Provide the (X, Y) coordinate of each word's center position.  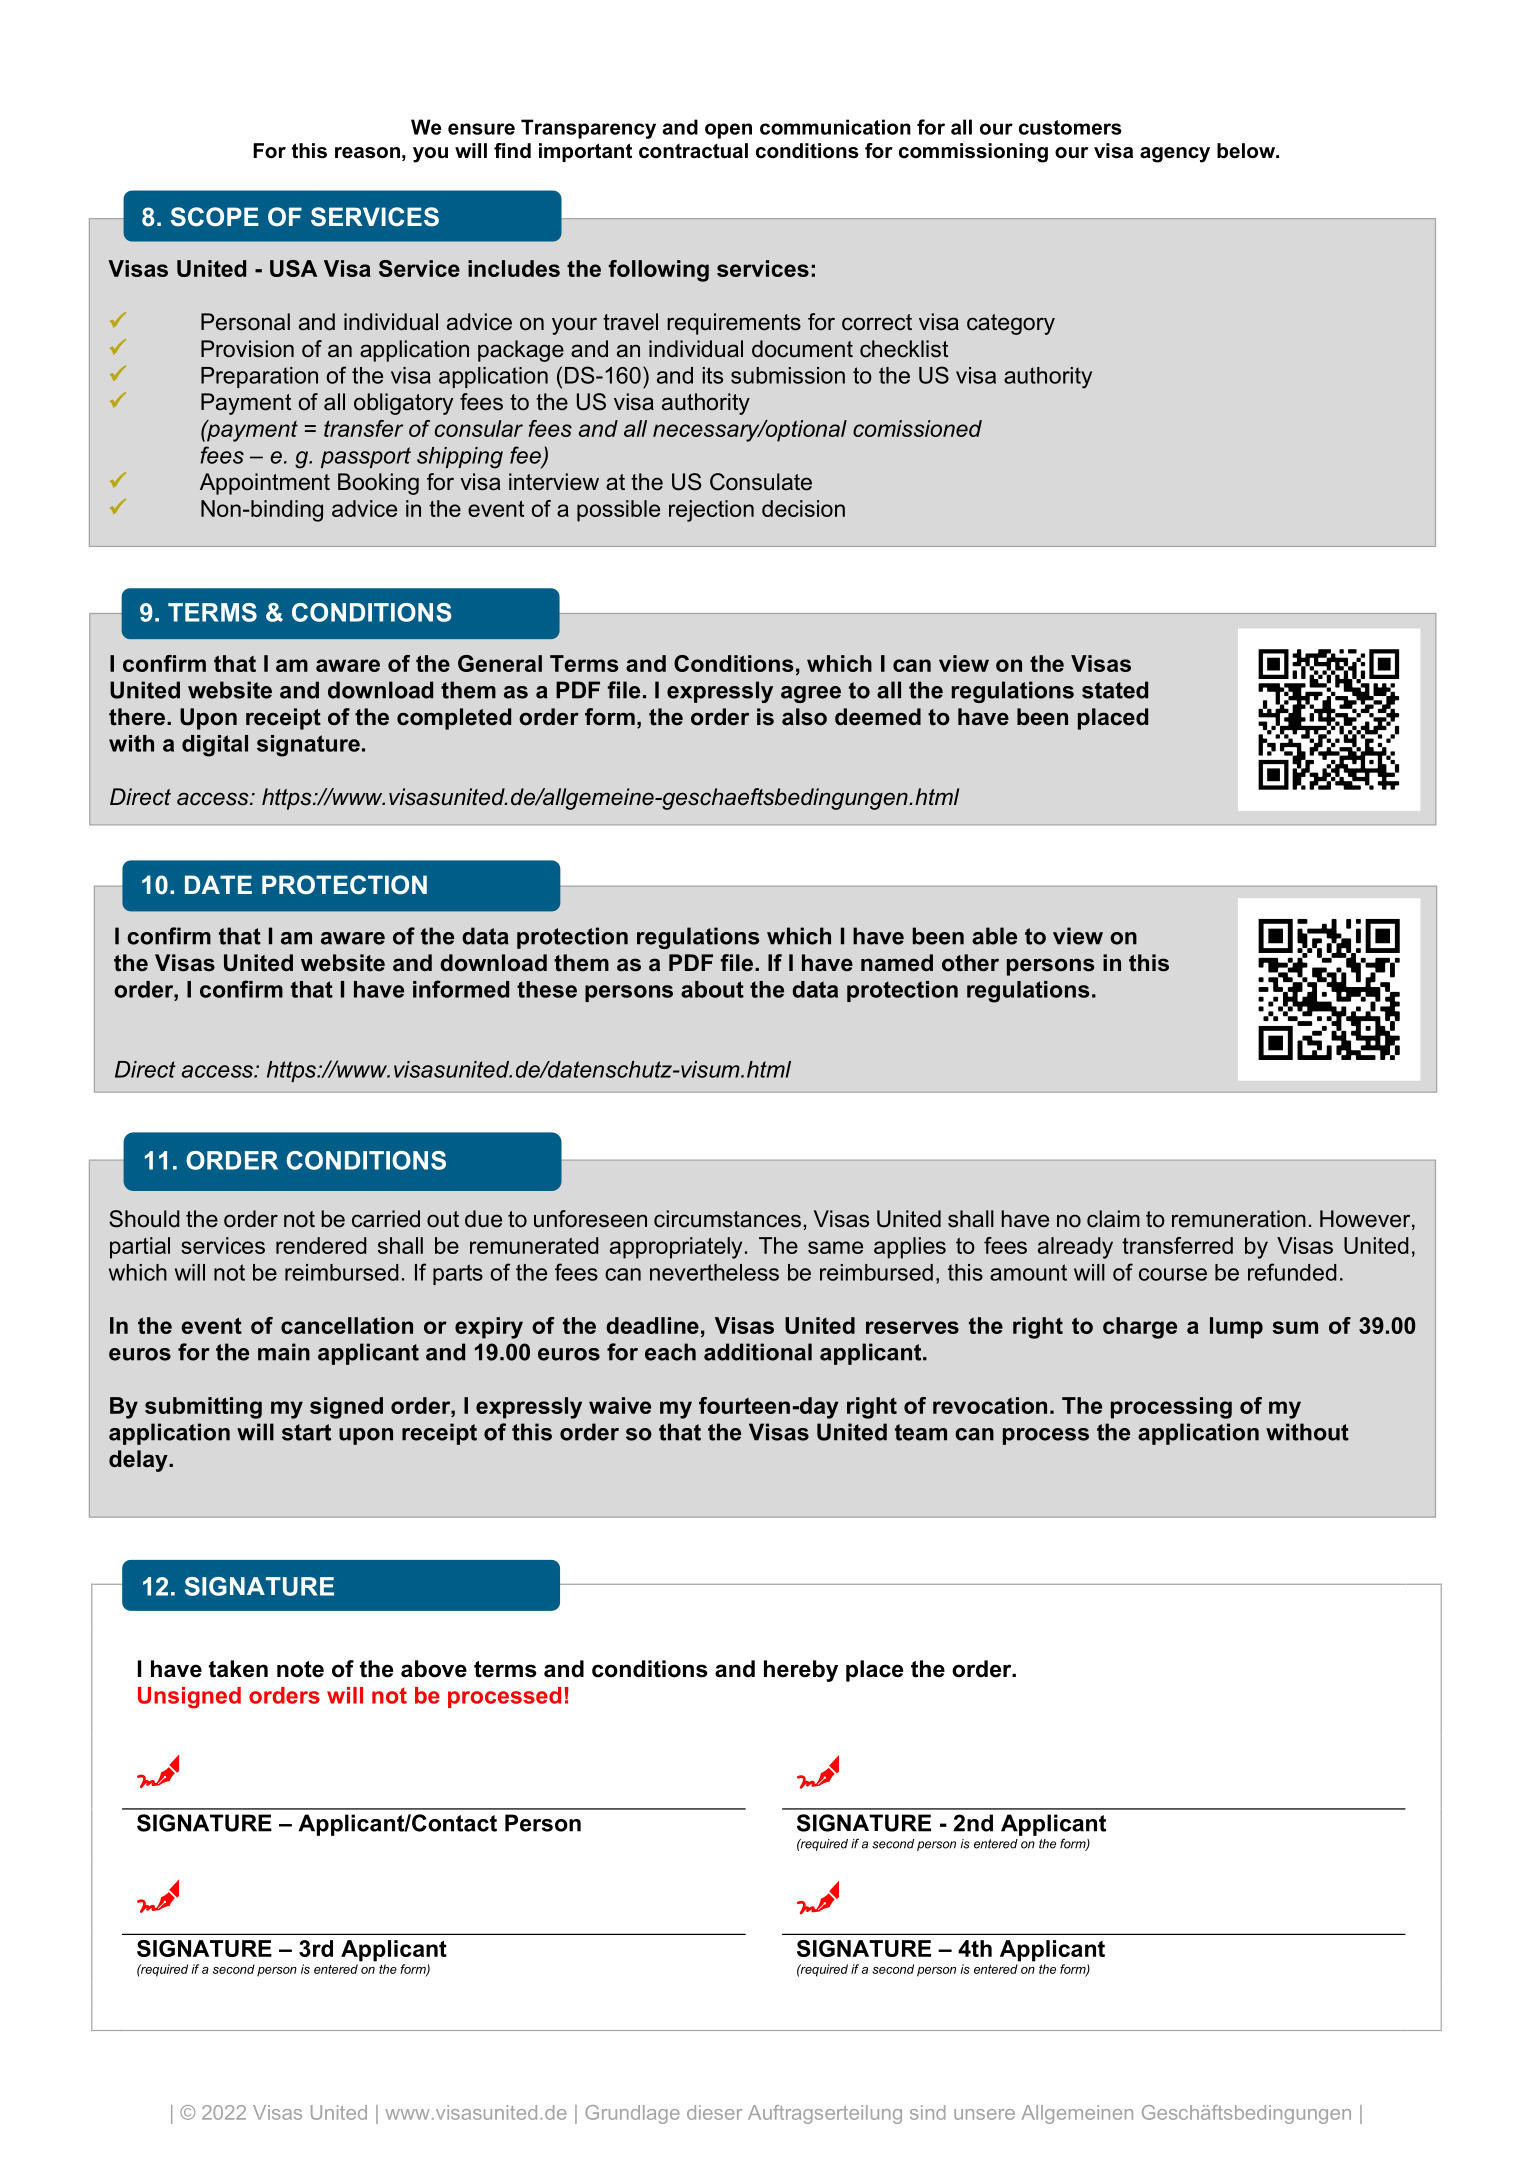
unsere (984, 2114)
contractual (693, 151)
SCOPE (215, 217)
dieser (714, 2112)
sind (927, 2112)
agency (1175, 155)
